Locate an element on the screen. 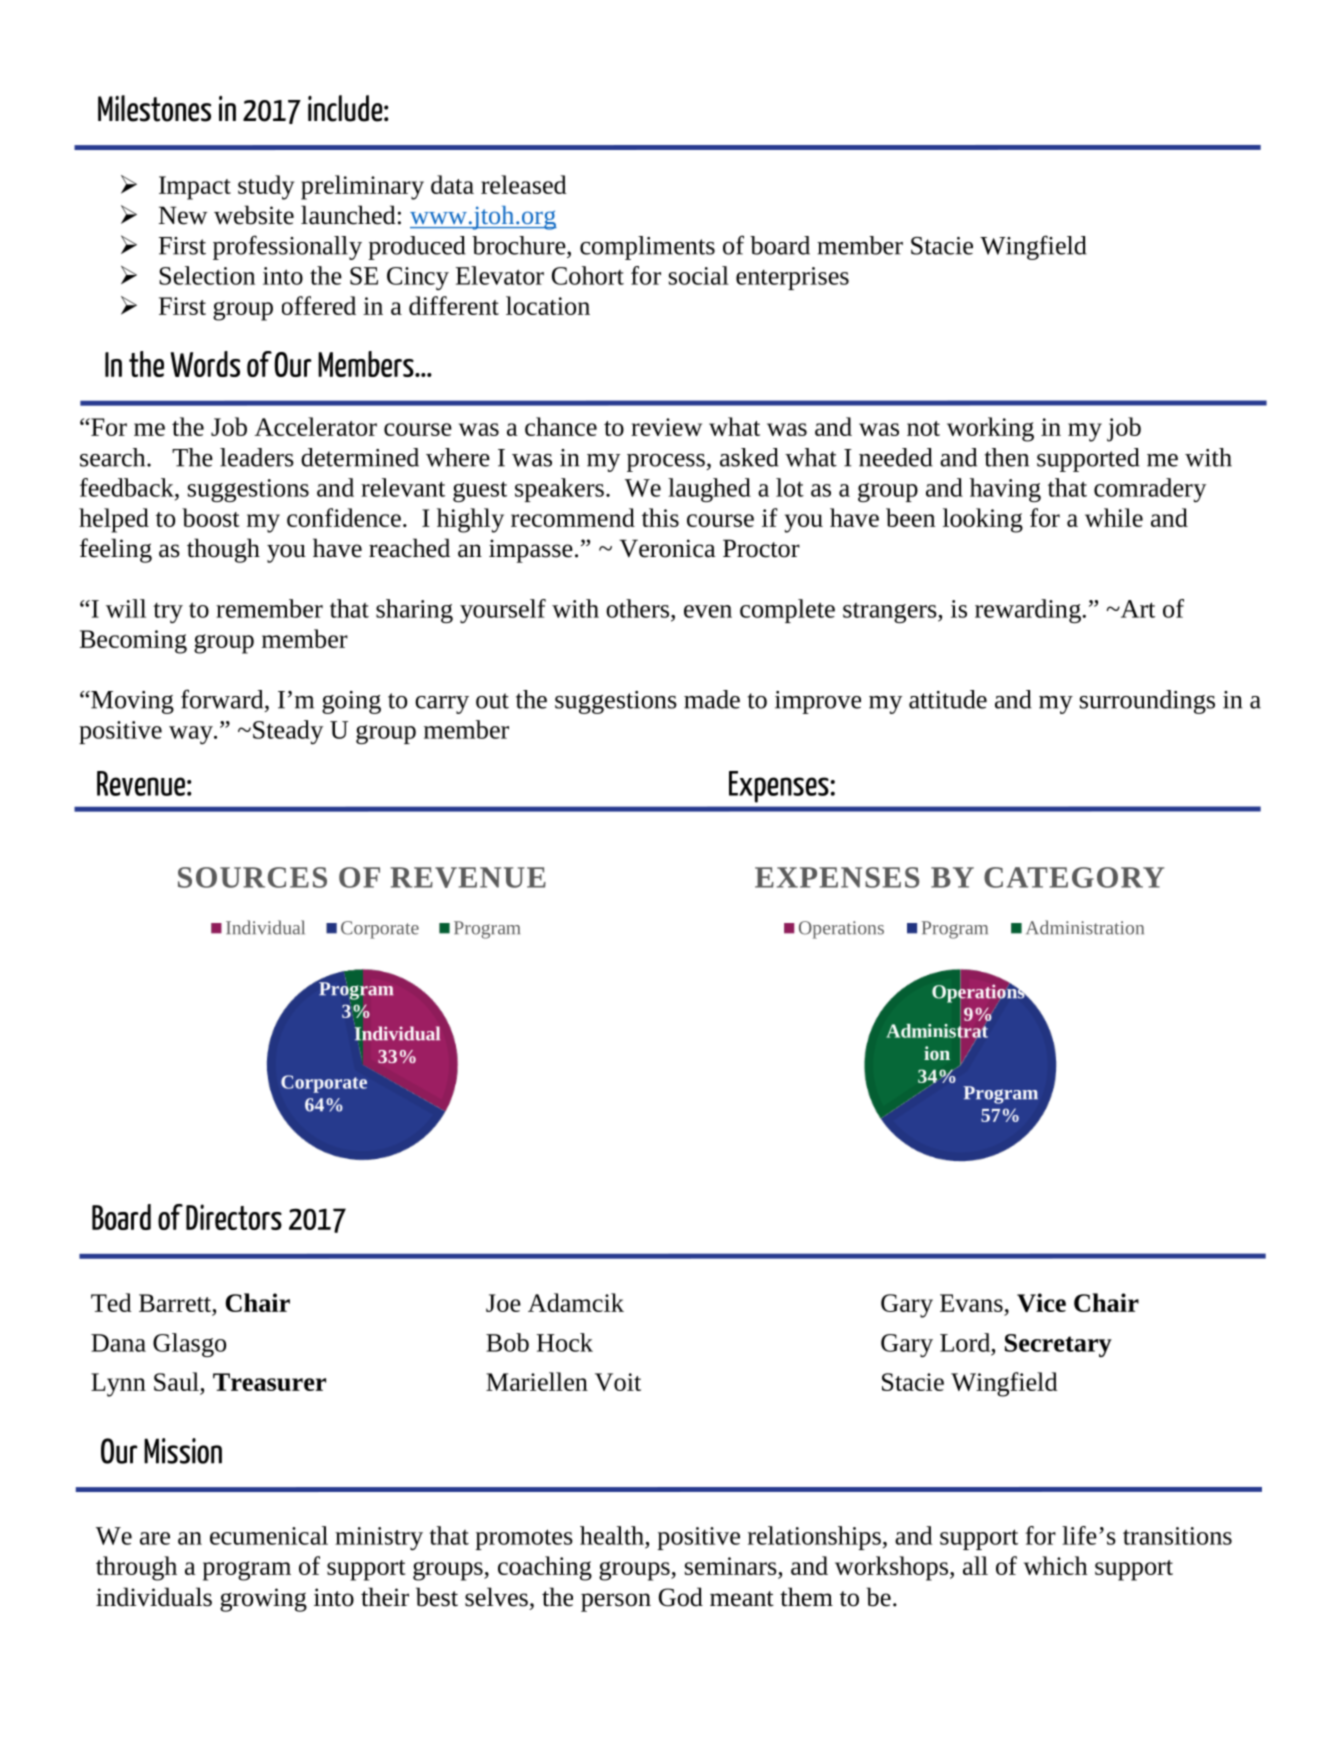  made is located at coordinates (712, 699).
